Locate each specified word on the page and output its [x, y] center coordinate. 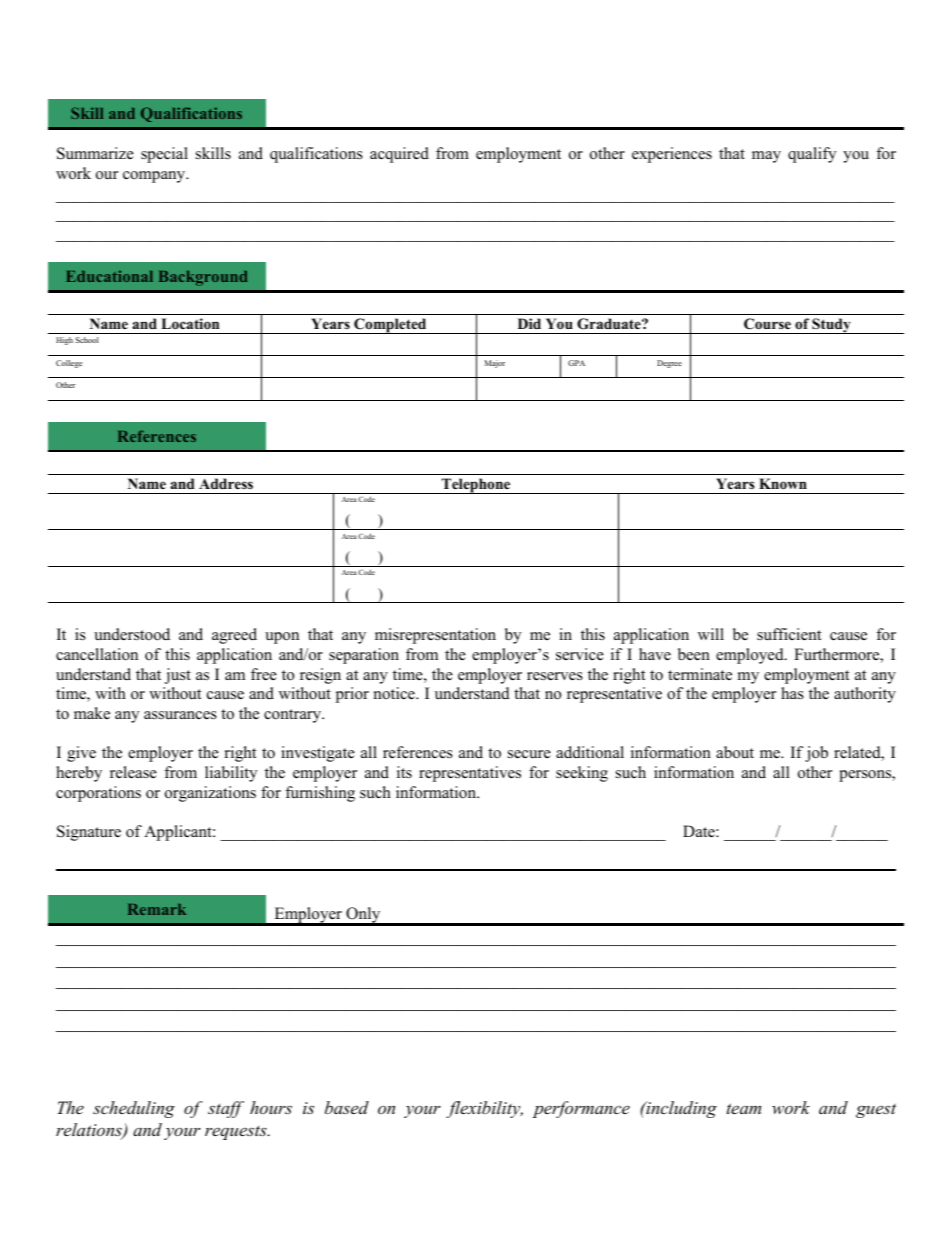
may [766, 157]
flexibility [484, 1109]
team [744, 1108]
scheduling [134, 1109]
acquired [399, 155]
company [155, 177]
